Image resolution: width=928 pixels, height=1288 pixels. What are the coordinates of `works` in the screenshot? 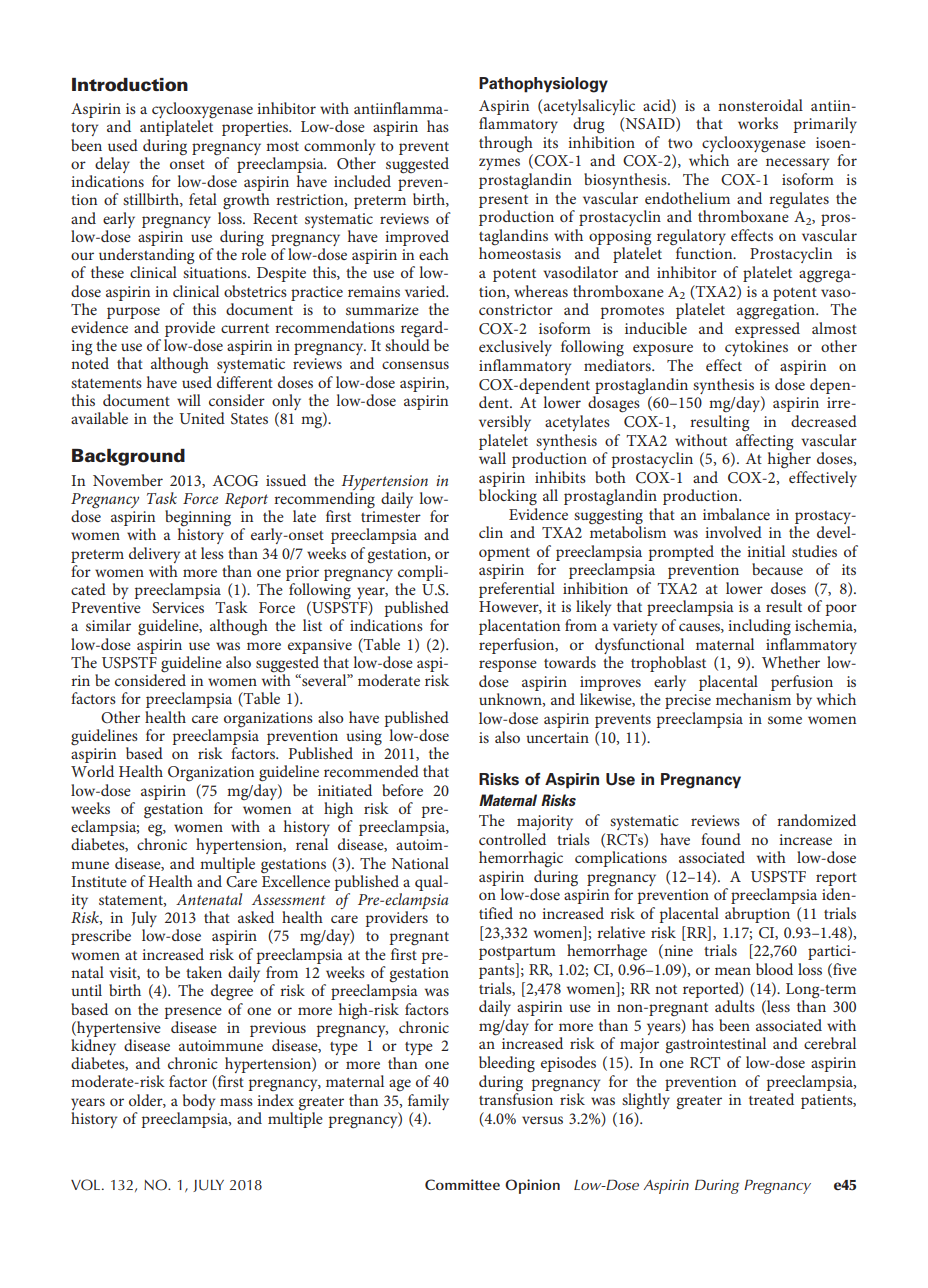 It's located at (758, 123).
